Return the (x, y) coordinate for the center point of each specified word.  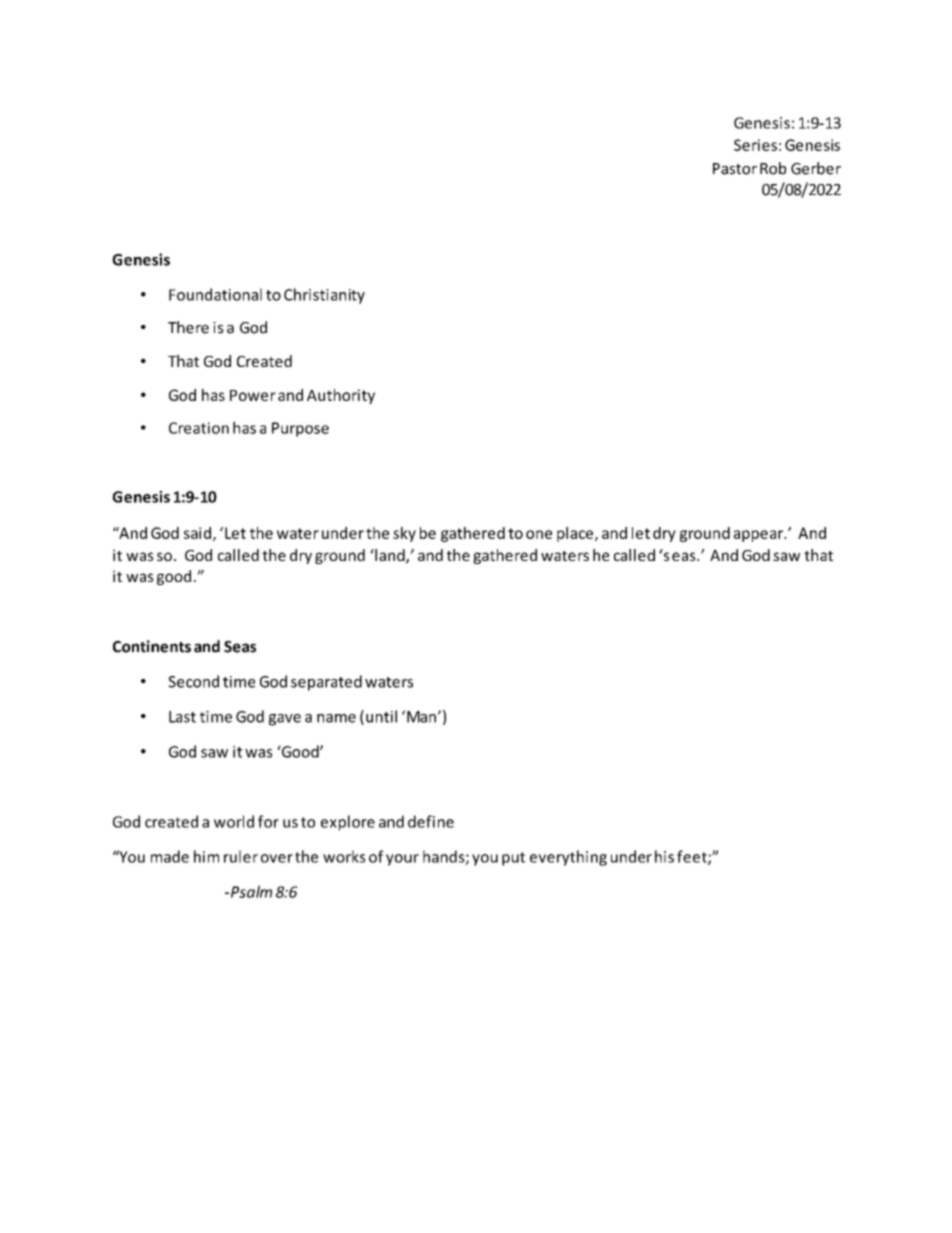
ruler (241, 856)
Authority (341, 396)
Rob (773, 168)
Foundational (215, 294)
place (575, 534)
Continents (152, 646)
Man (421, 717)
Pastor (735, 169)
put (513, 859)
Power (253, 395)
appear (760, 536)
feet (693, 857)
